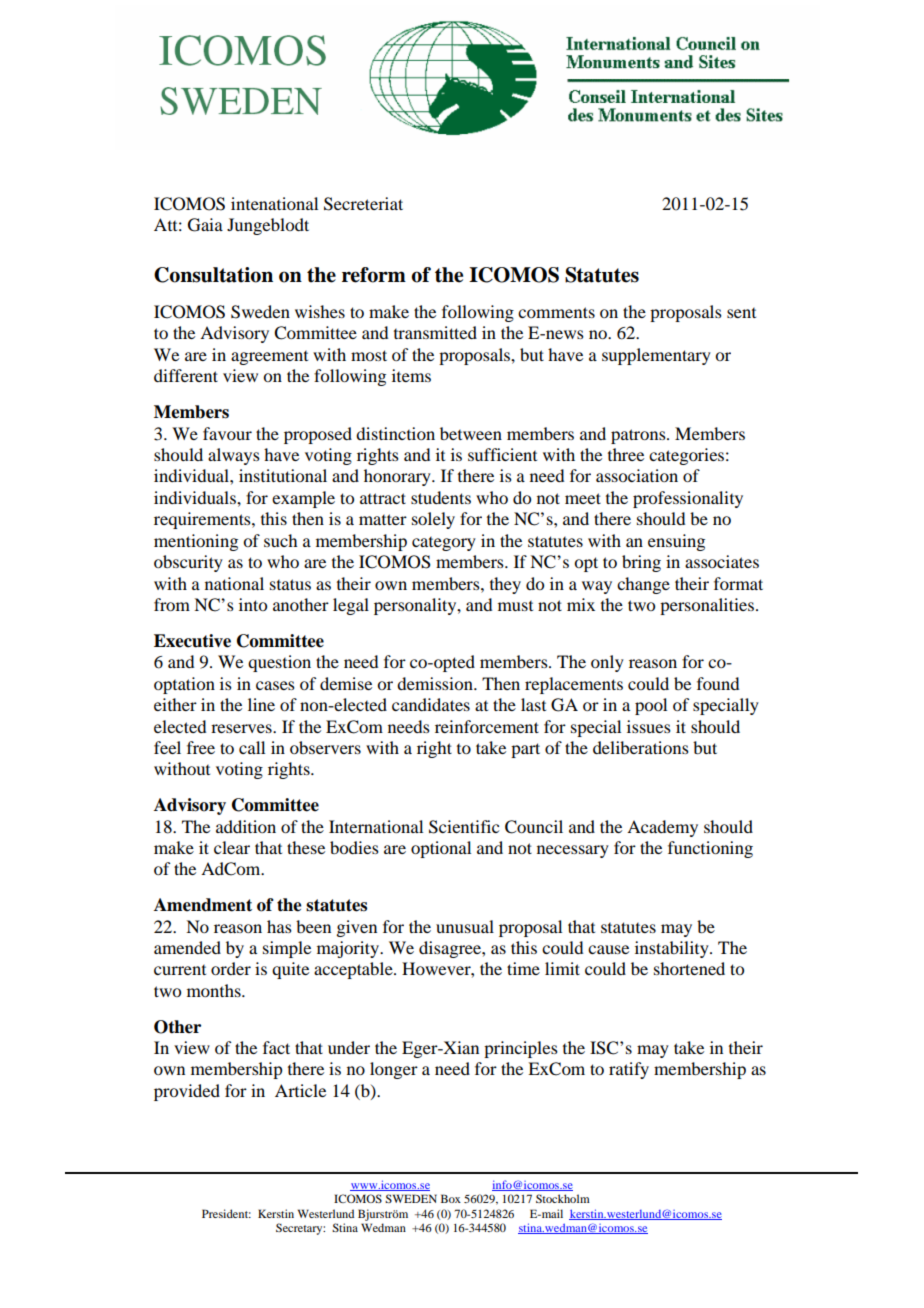  I want to click on candidates, so click(431, 704).
